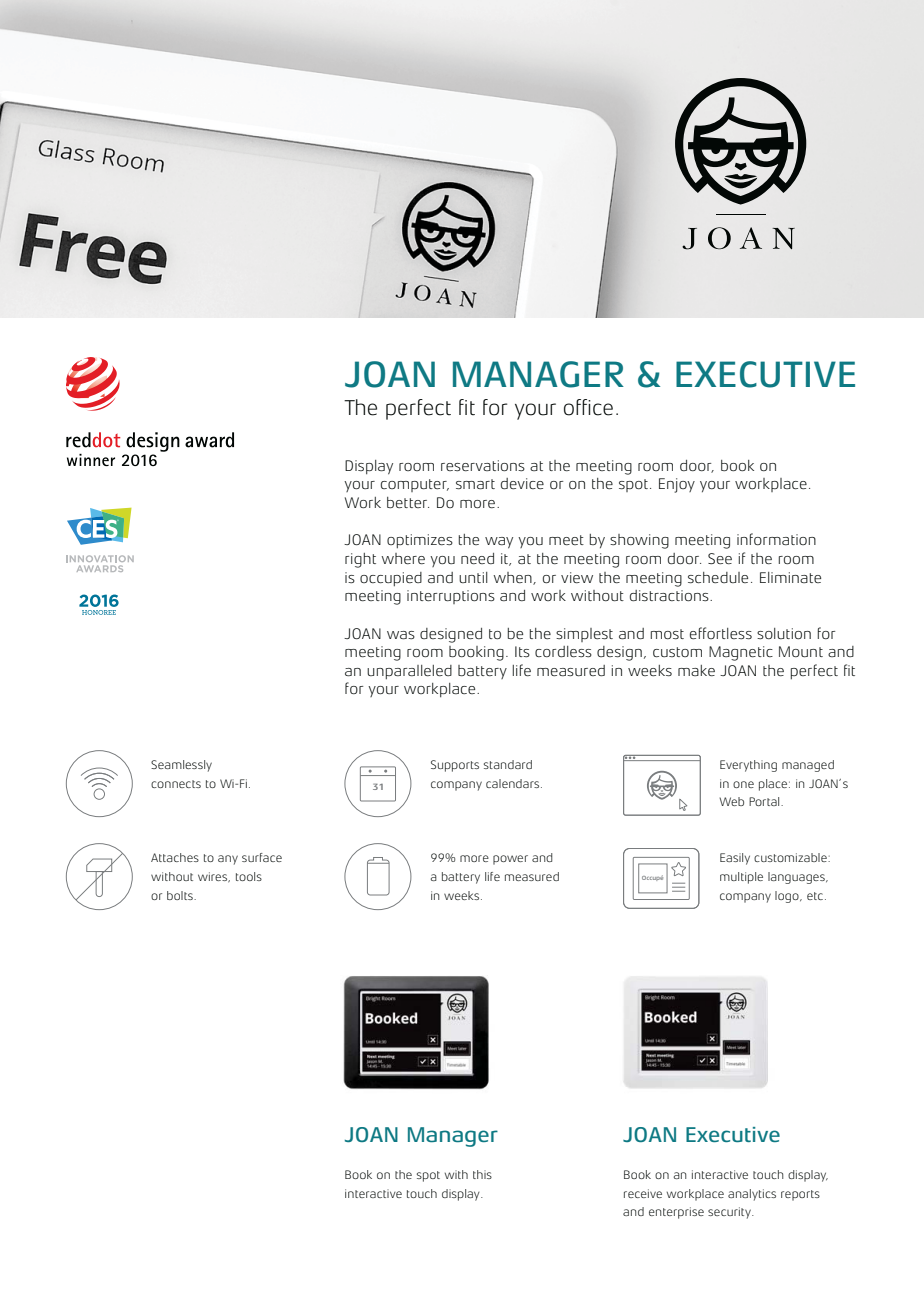 This screenshot has height=1308, width=924. I want to click on Web, so click(731, 801).
